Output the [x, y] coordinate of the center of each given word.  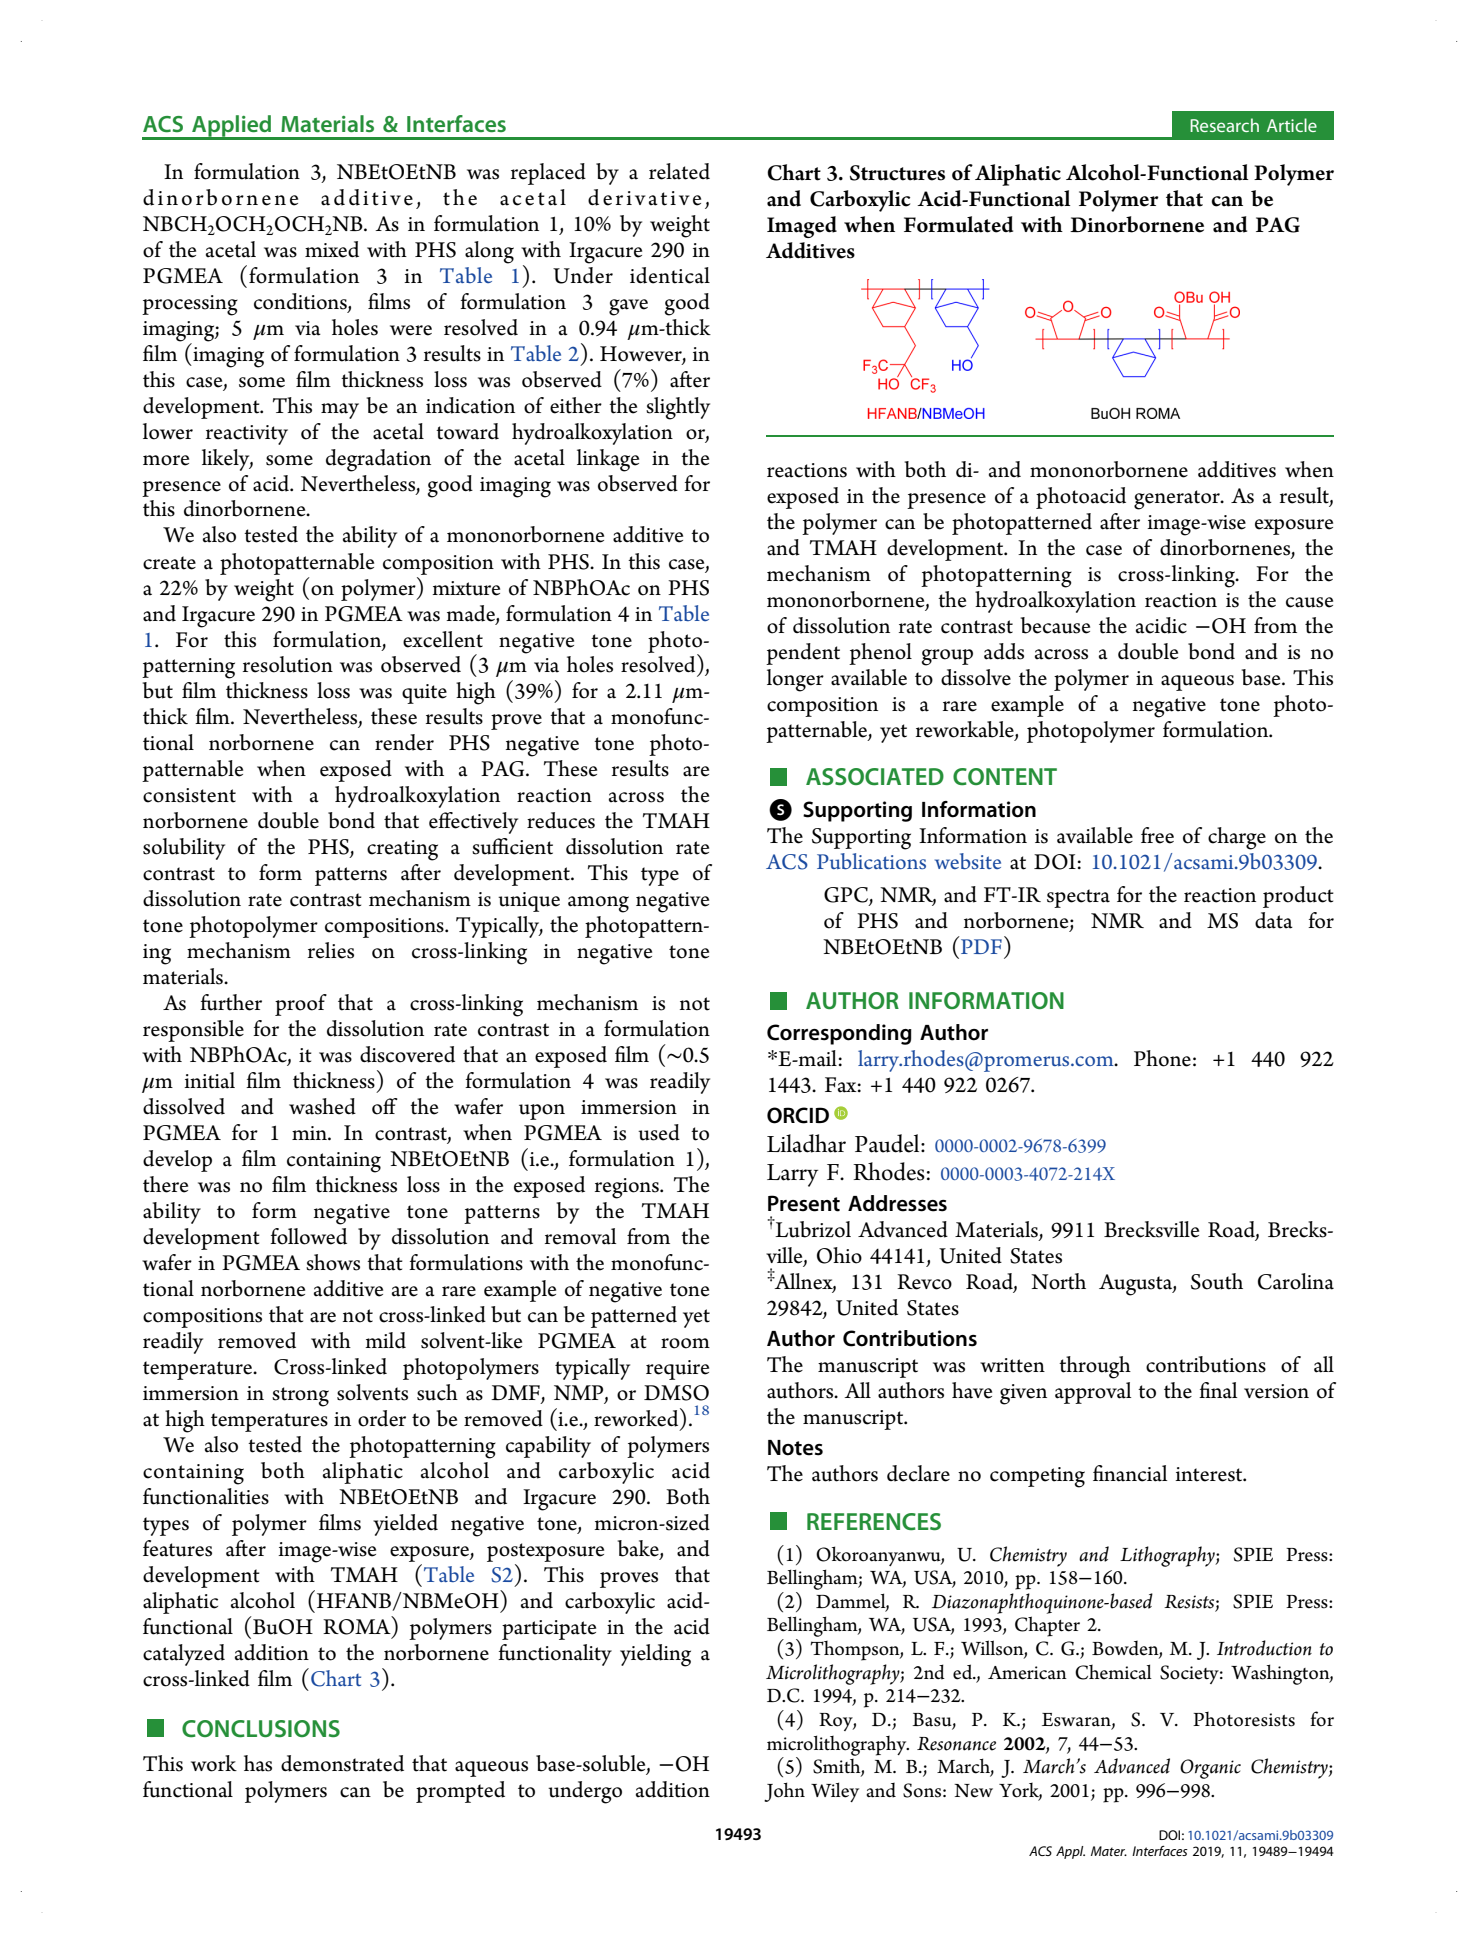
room [685, 1343]
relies [331, 950]
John [784, 1792]
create [169, 563]
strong [300, 1397]
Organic [1210, 1769]
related [679, 171]
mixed [332, 249]
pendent [803, 654]
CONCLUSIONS [261, 1728]
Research [1224, 125]
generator [1178, 500]
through [1095, 1367]
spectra [1078, 898]
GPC [846, 895]
